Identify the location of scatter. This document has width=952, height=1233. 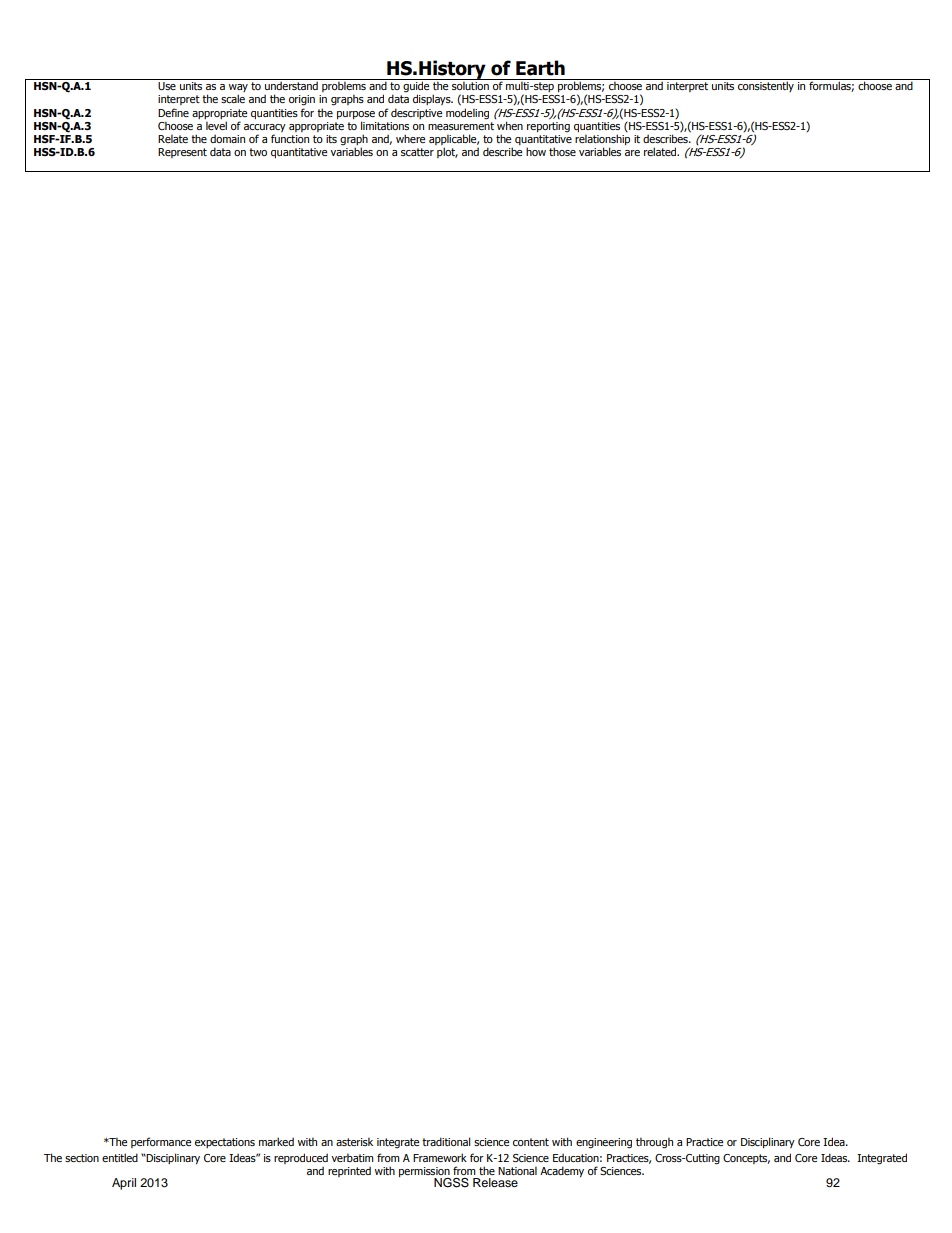
(417, 152).
